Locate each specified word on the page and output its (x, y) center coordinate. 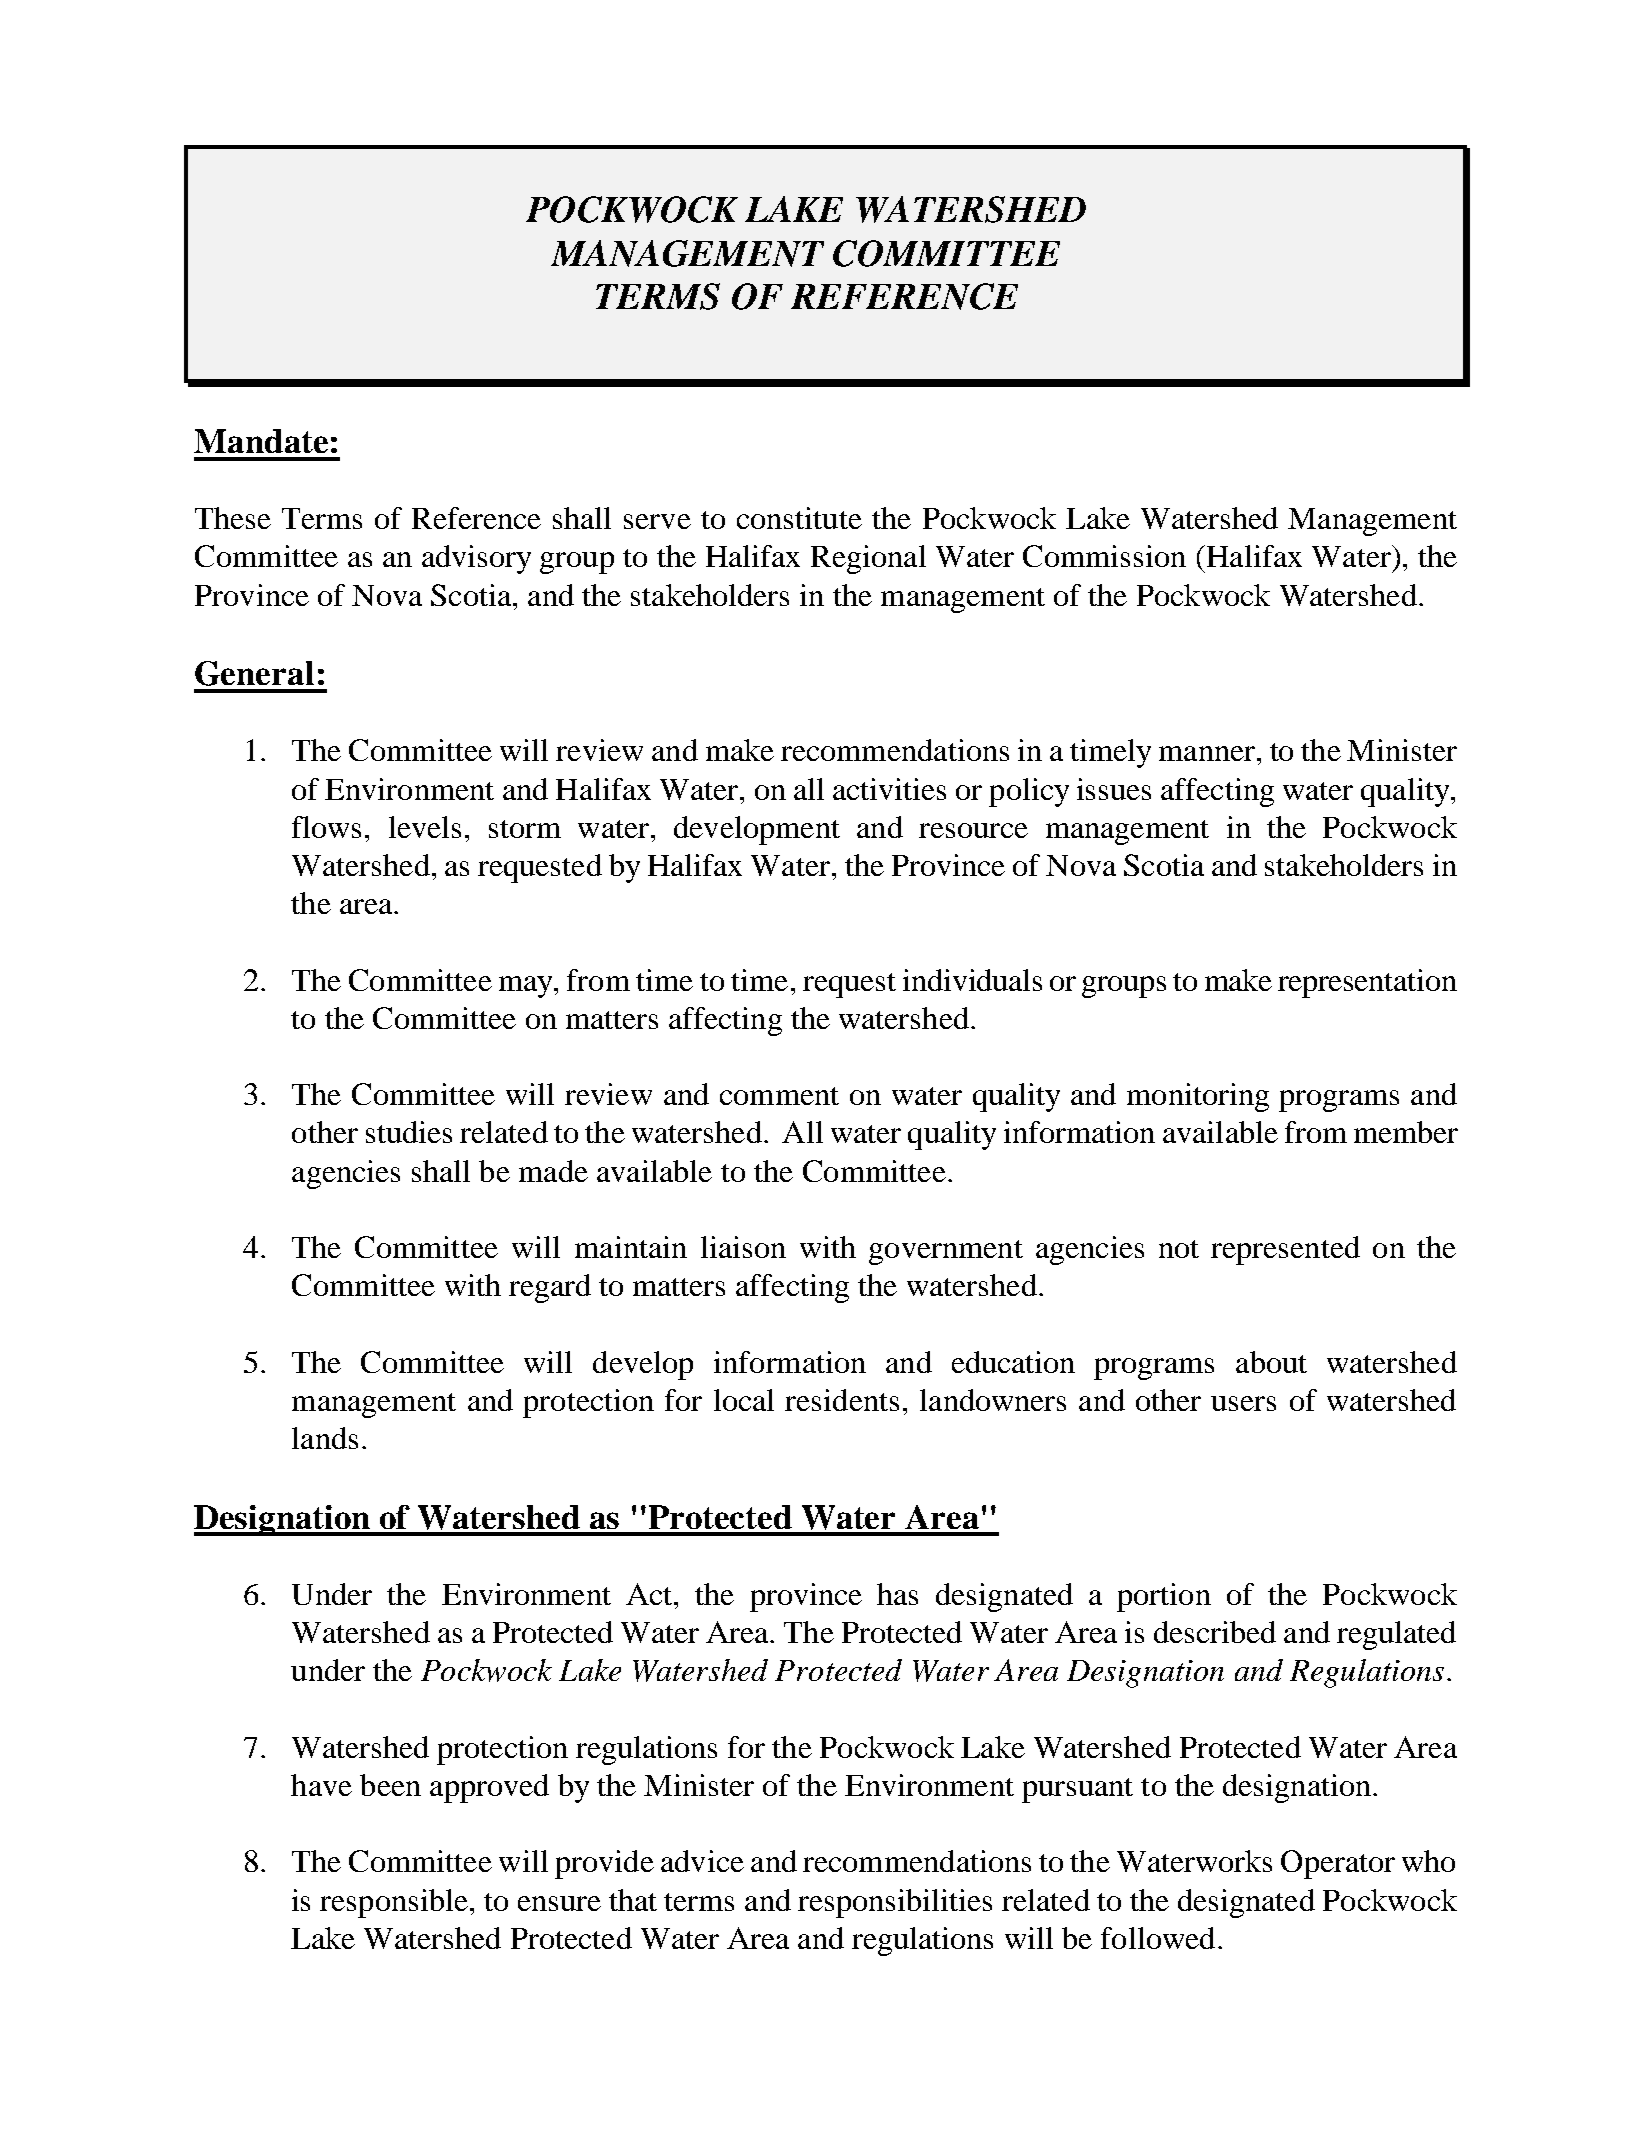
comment (779, 1096)
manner (1208, 753)
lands (325, 1438)
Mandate (261, 441)
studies (409, 1132)
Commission (1104, 556)
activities (889, 789)
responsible (394, 1903)
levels (425, 827)
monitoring (1198, 1097)
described (1215, 1632)
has (897, 1594)
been (390, 1785)
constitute (799, 518)
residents (842, 1400)
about (1271, 1362)
